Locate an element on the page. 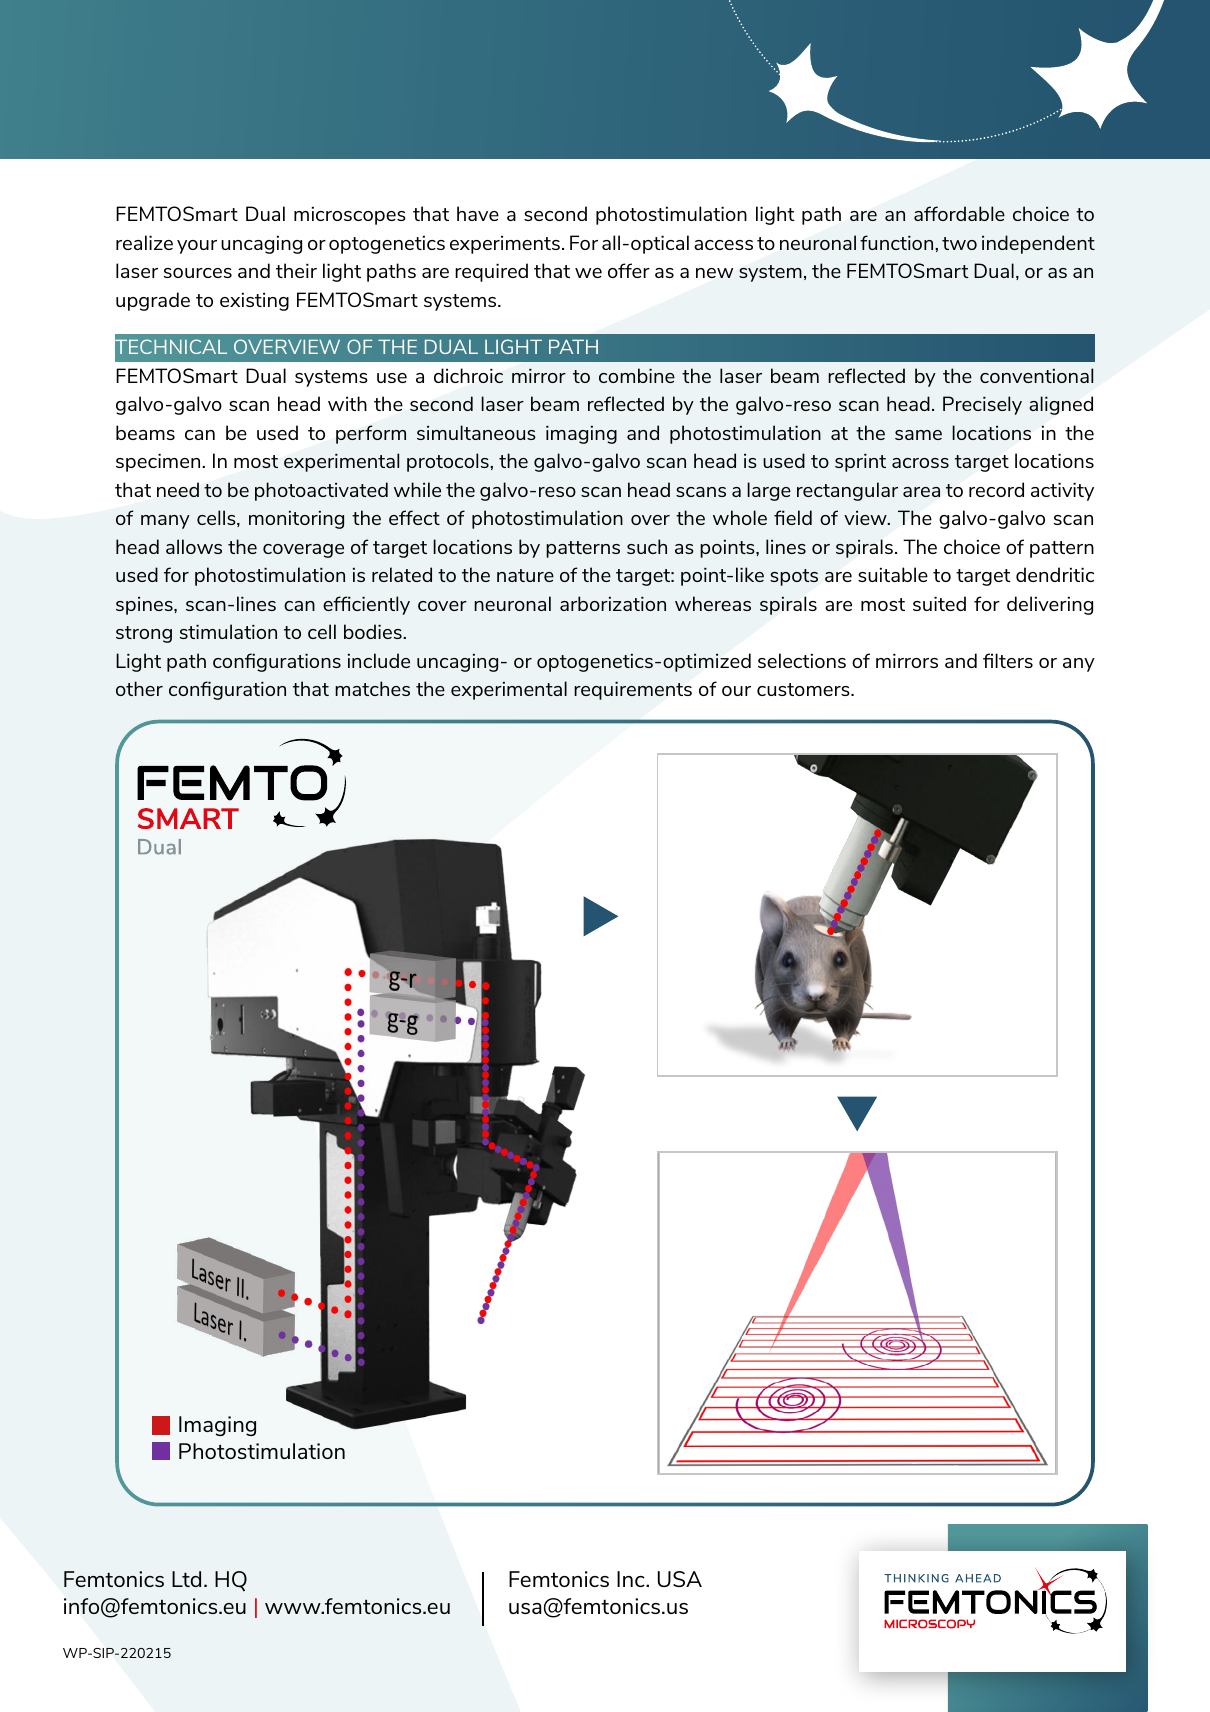 The width and height of the document is (1210, 1712). customers is located at coordinates (804, 689).
